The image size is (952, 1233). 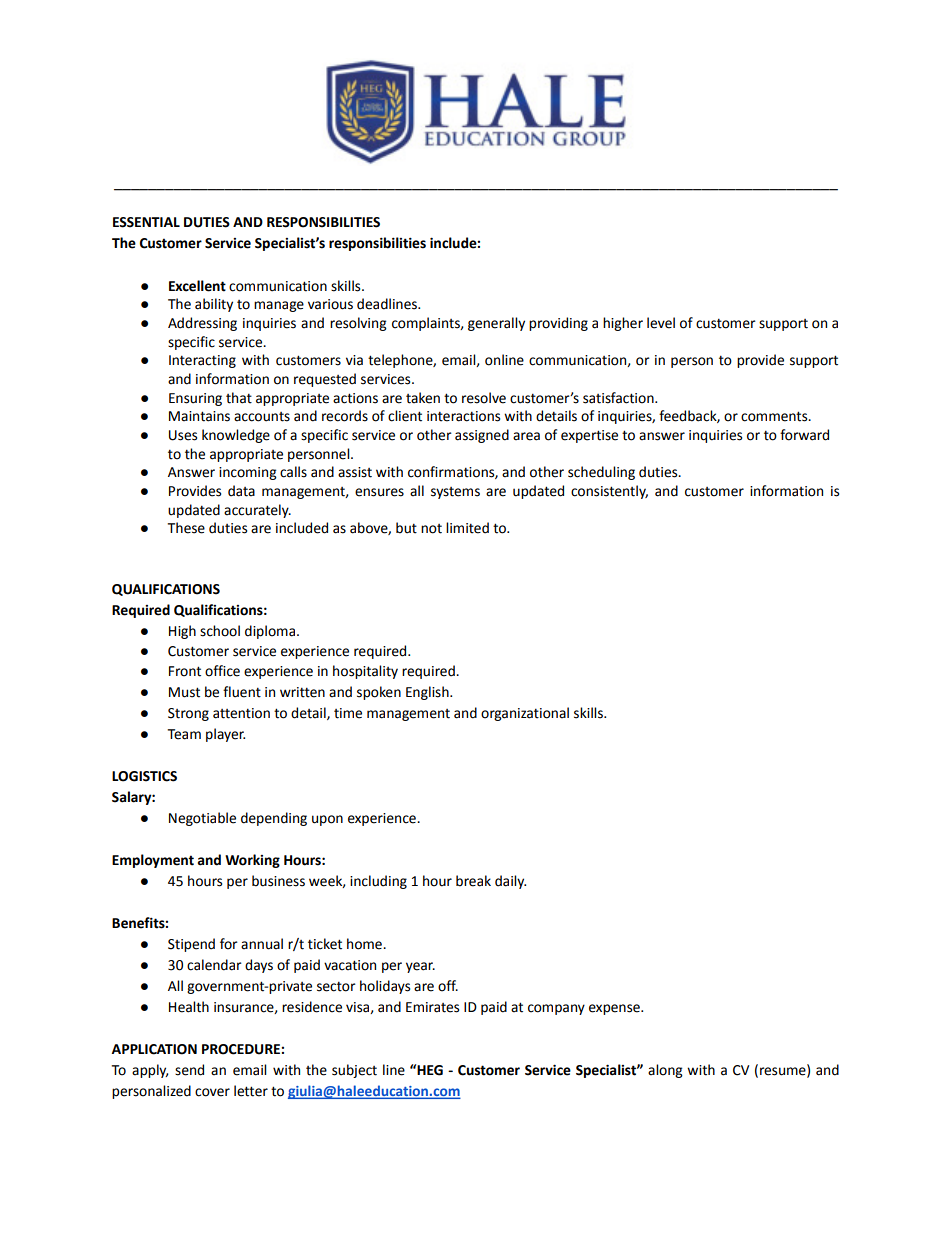 What do you see at coordinates (197, 286) in the document?
I see `Excellent` at bounding box center [197, 286].
